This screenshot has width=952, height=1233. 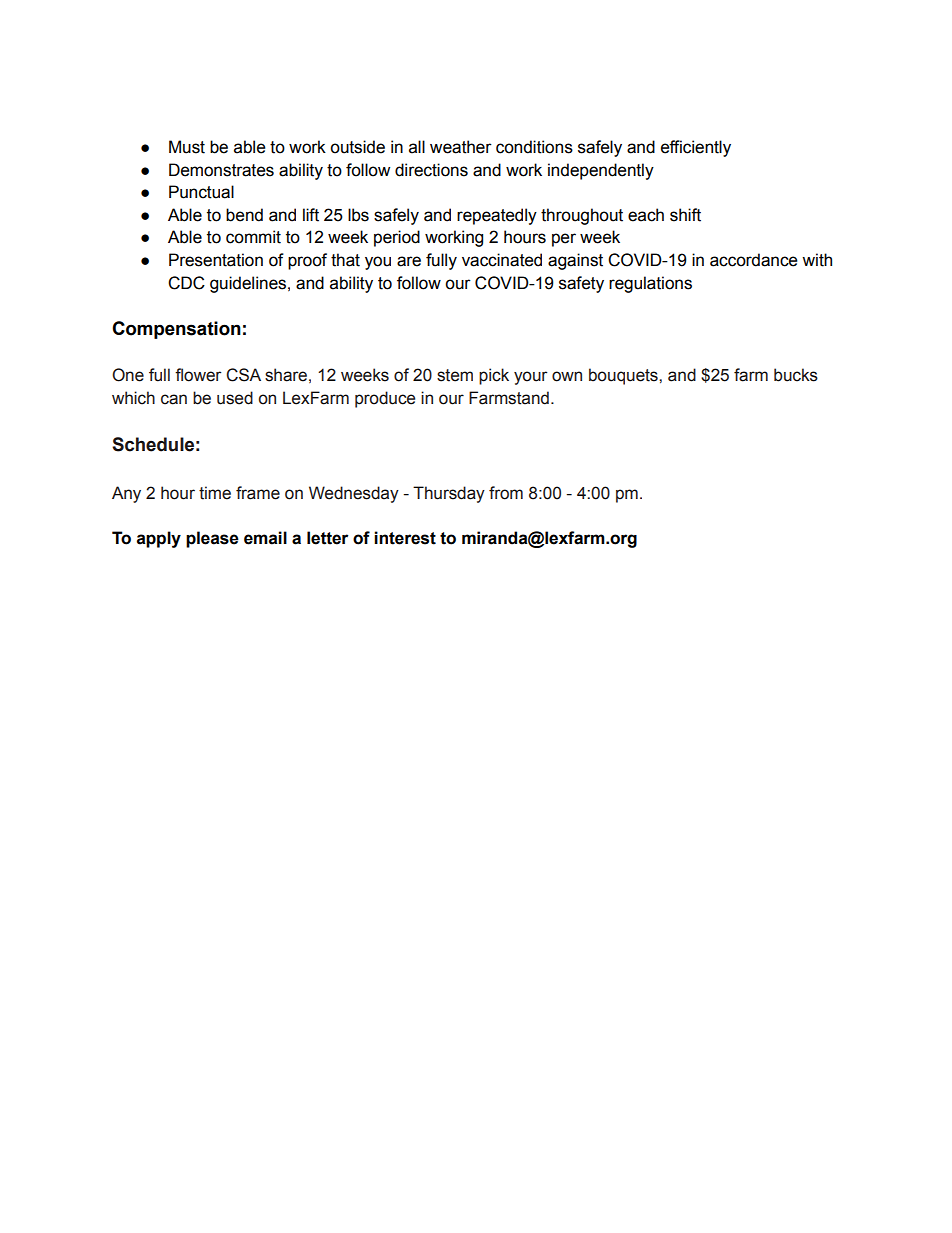 What do you see at coordinates (796, 375) in the screenshot?
I see `bucks` at bounding box center [796, 375].
